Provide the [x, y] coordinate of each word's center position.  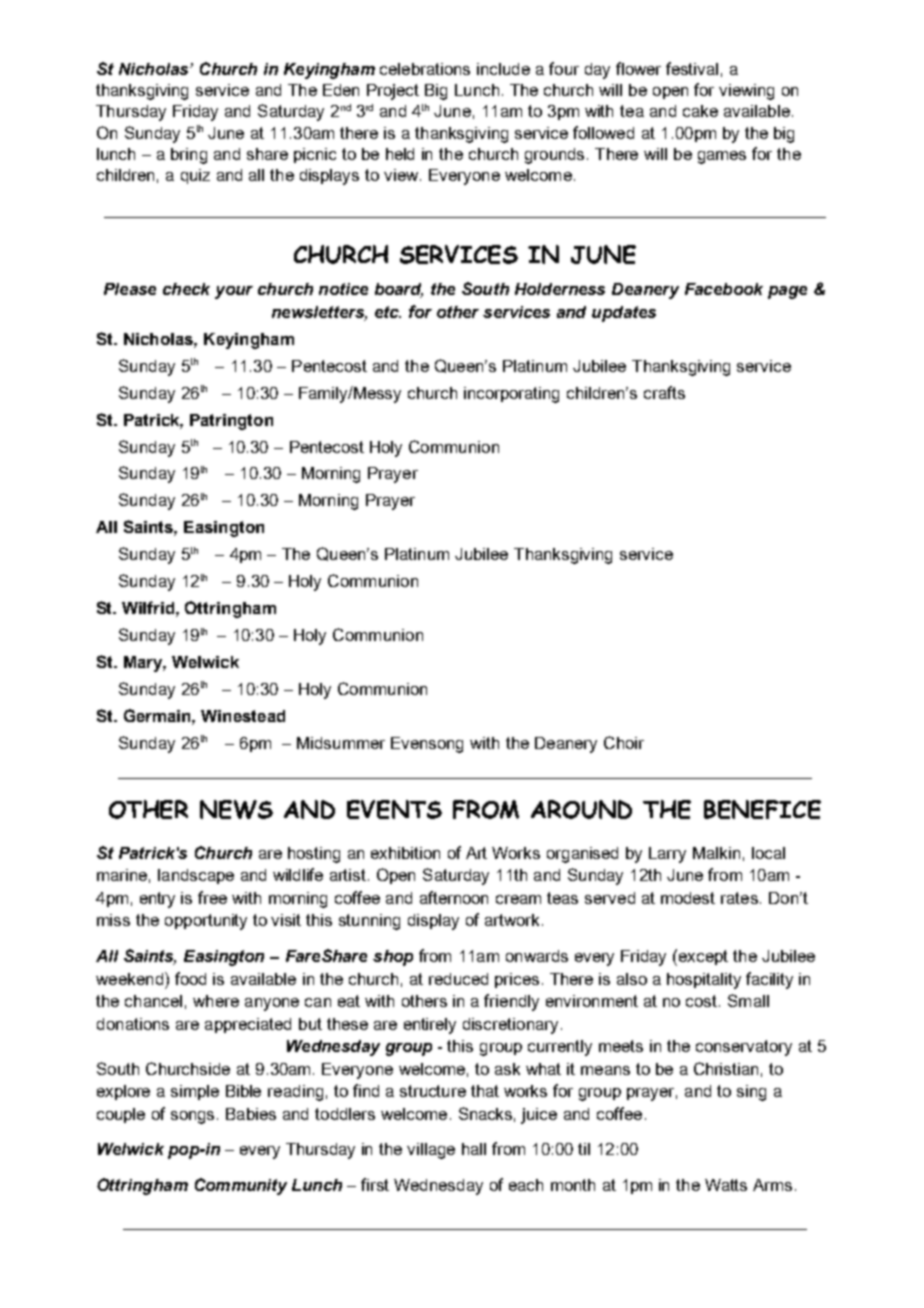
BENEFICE [762, 809]
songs [192, 1117]
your [234, 292]
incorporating [511, 395]
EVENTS [394, 809]
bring [189, 156]
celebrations [425, 69]
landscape [196, 876]
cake [700, 111]
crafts [664, 392]
